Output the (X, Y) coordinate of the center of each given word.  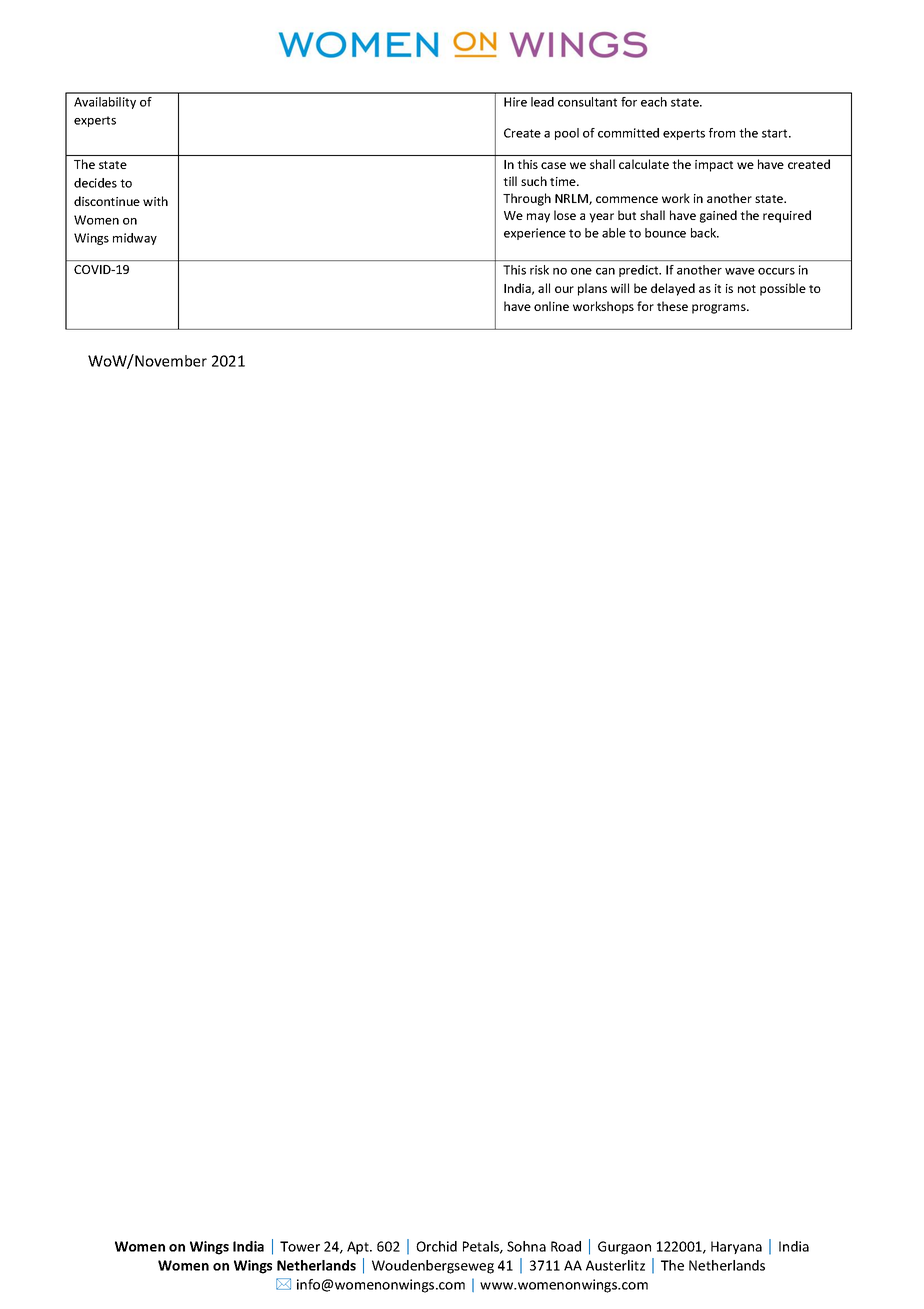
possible (783, 289)
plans (592, 289)
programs (720, 309)
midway (135, 239)
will (620, 288)
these (672, 306)
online (551, 306)
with (155, 201)
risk (539, 270)
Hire (515, 102)
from (722, 133)
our (564, 289)
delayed (673, 289)
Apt (359, 1248)
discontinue (107, 201)
